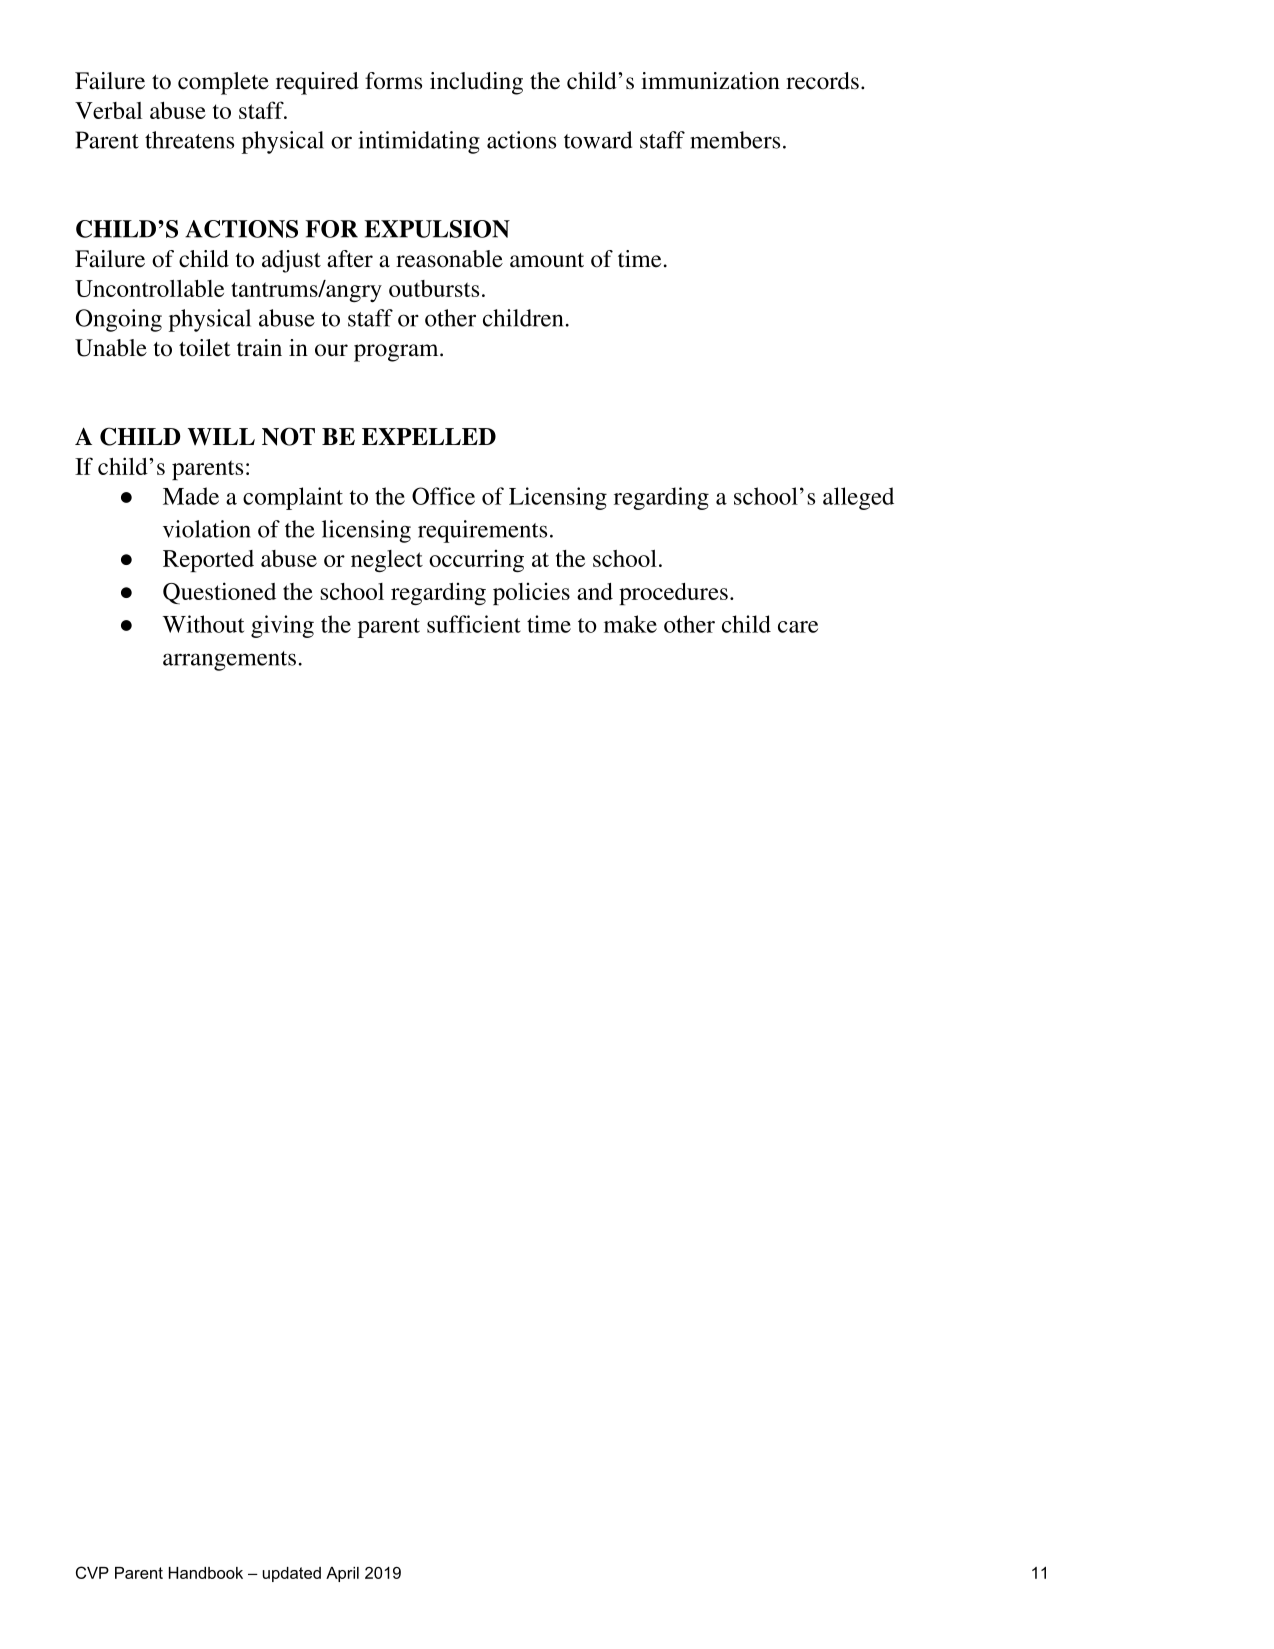 Image resolution: width=1274 pixels, height=1649 pixels. I want to click on members, so click(735, 140).
